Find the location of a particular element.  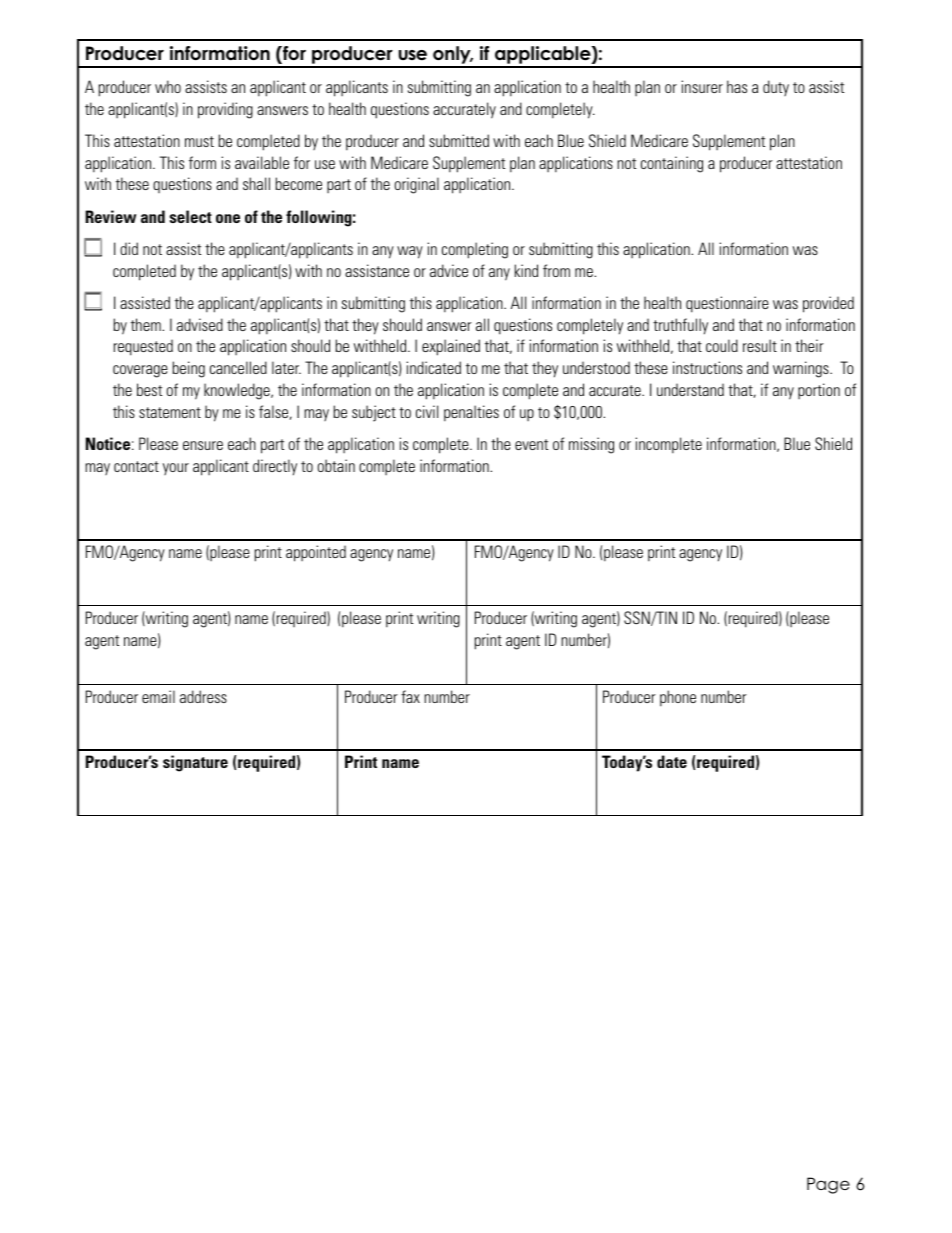

Page is located at coordinates (828, 1185).
